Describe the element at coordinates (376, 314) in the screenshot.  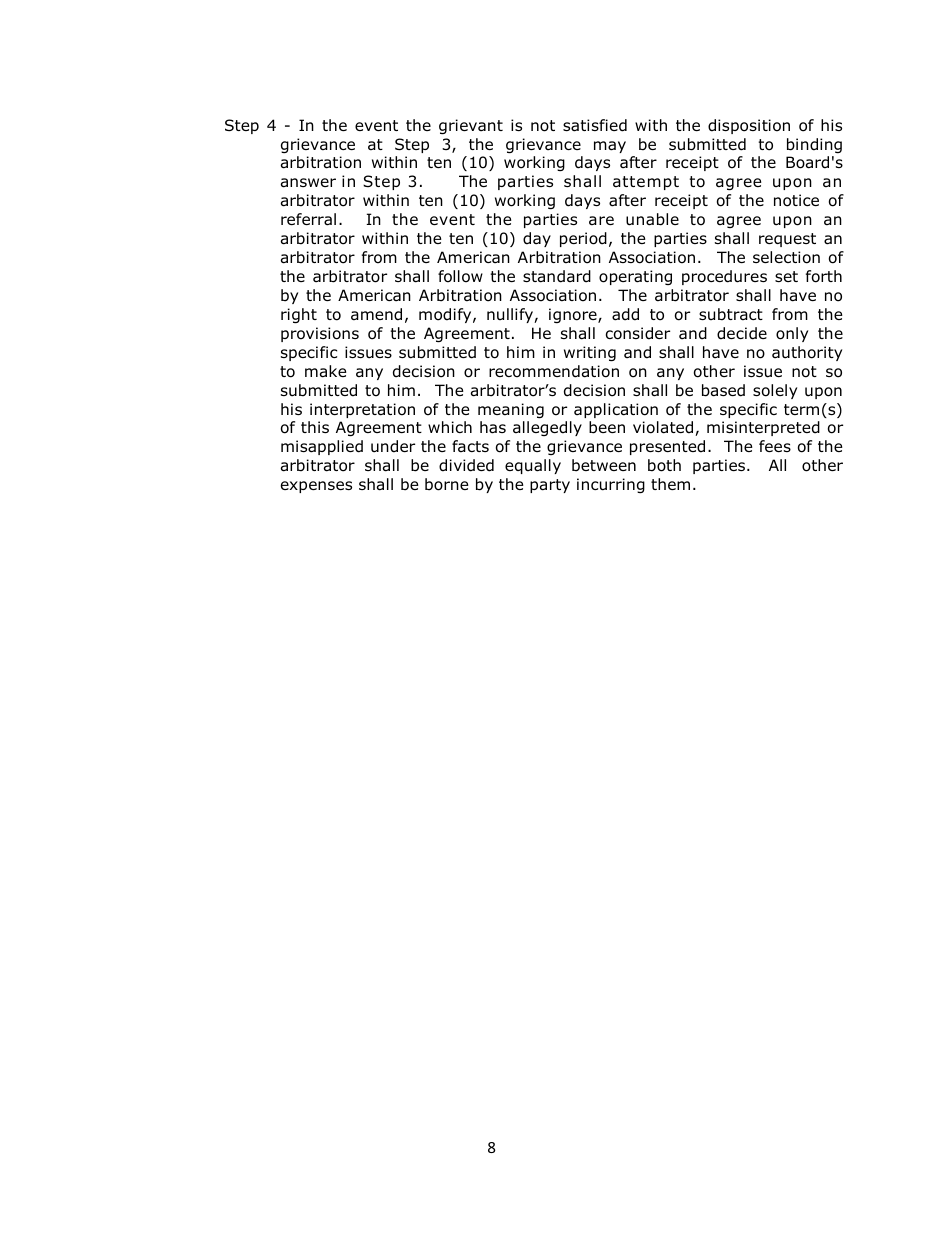
I see `amend` at that location.
